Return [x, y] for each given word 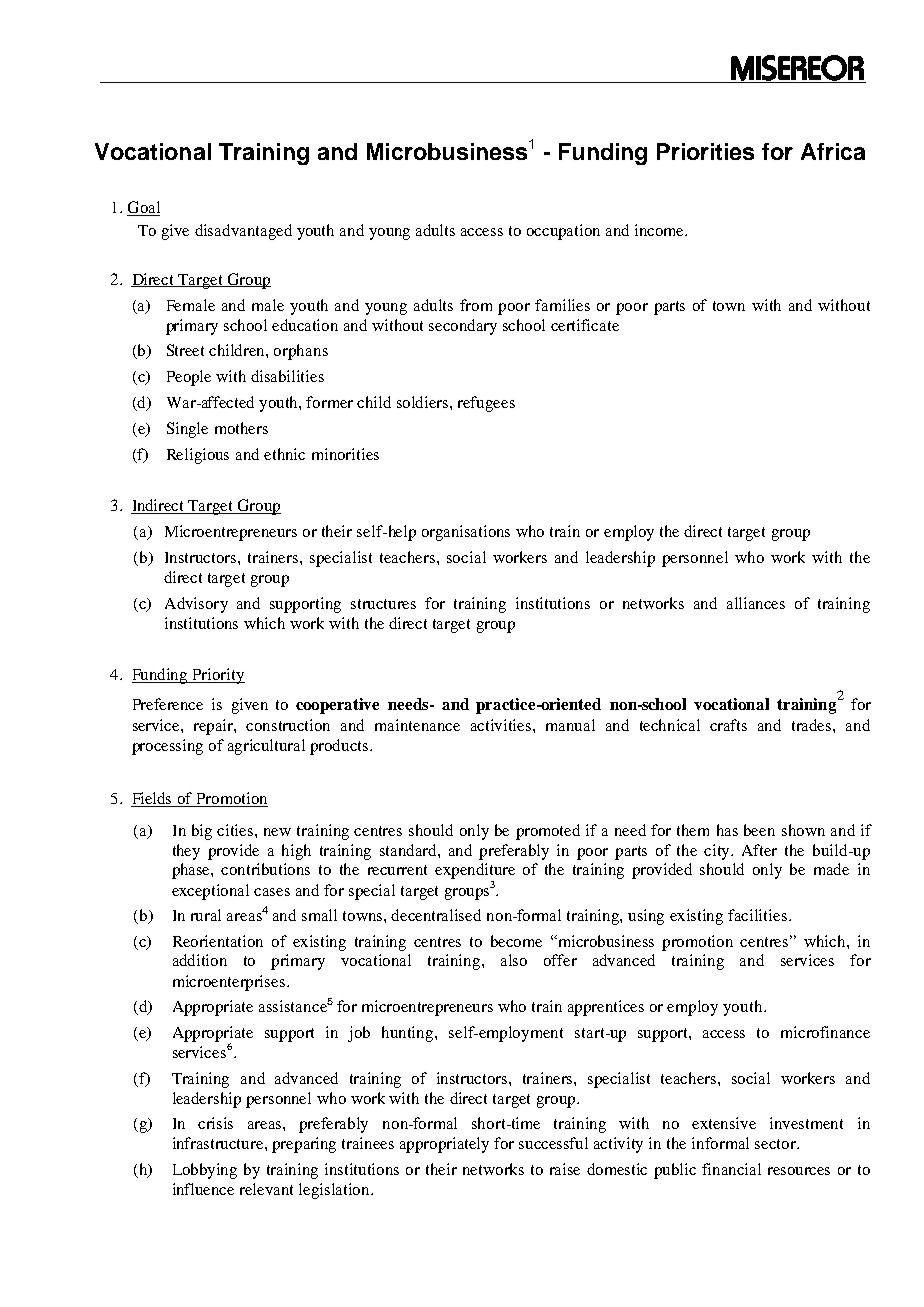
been [759, 830]
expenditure [475, 872]
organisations [466, 533]
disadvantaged [243, 232]
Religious [198, 456]
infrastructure [219, 1143]
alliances [756, 603]
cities [236, 830]
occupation [563, 232]
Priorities [705, 151]
